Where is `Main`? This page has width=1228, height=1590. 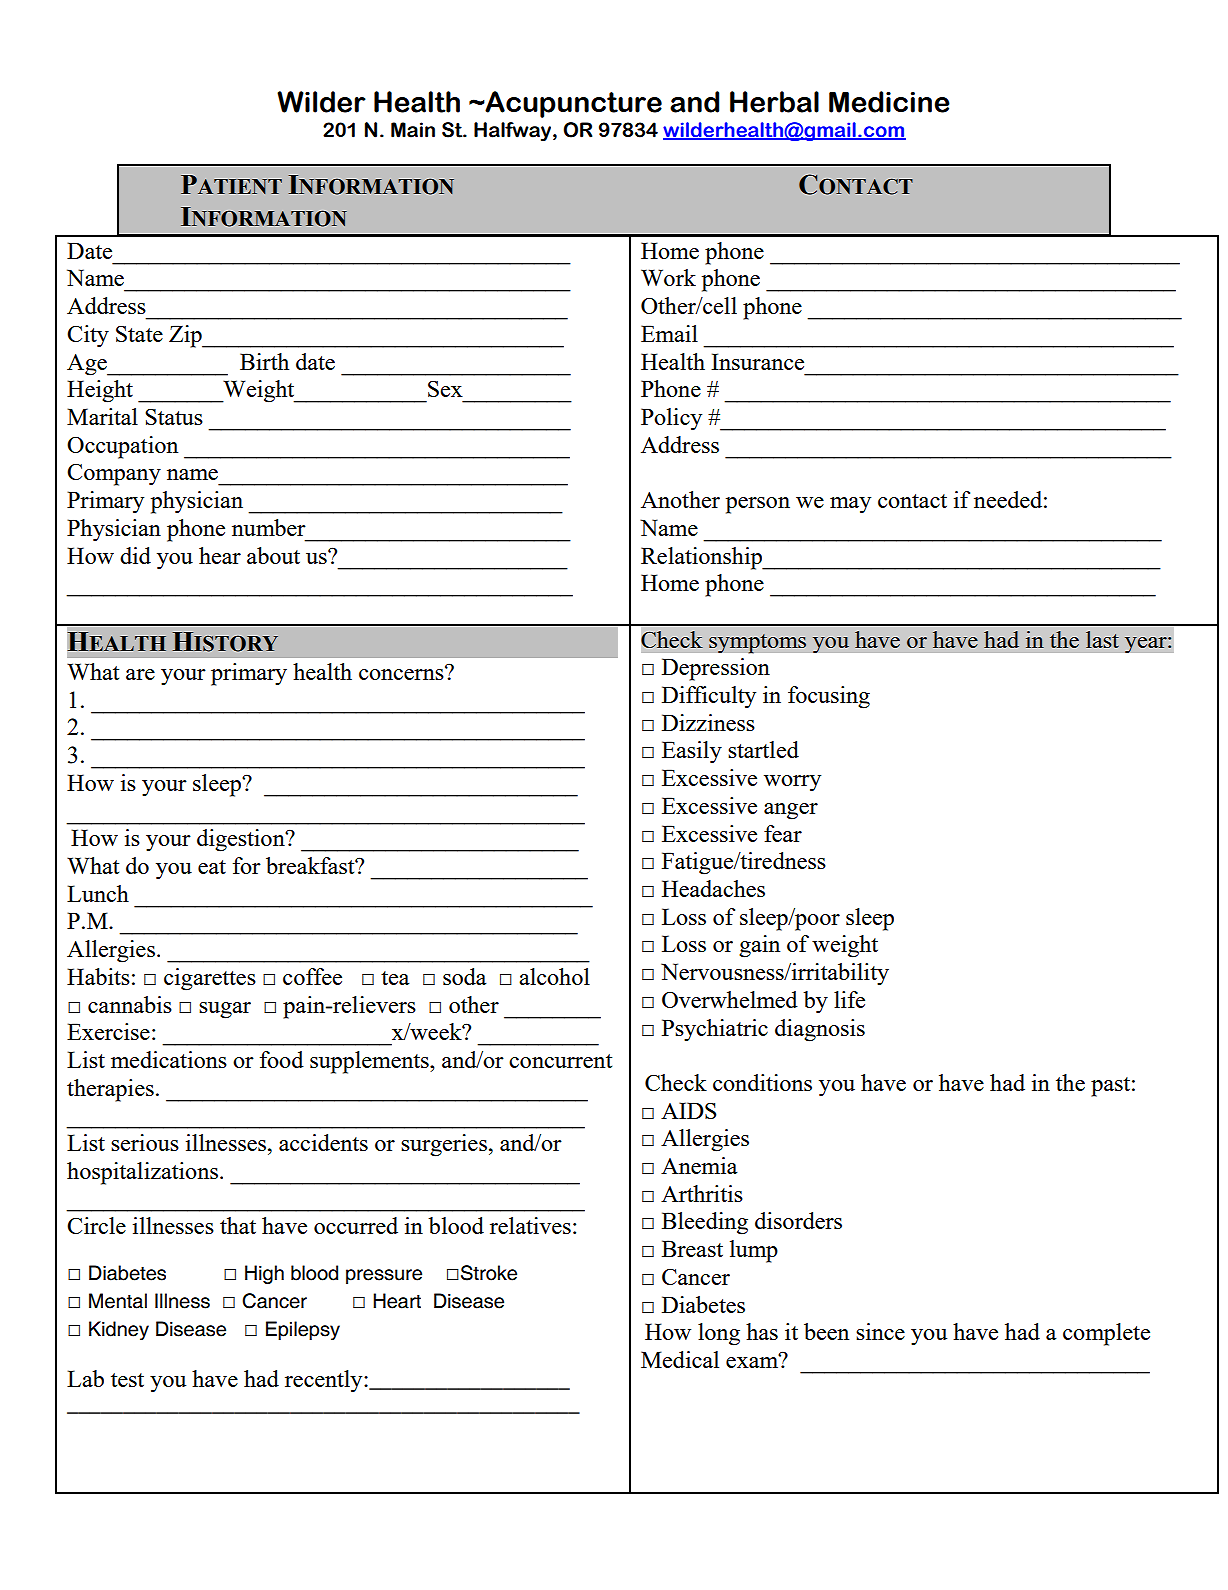 Main is located at coordinates (413, 130).
